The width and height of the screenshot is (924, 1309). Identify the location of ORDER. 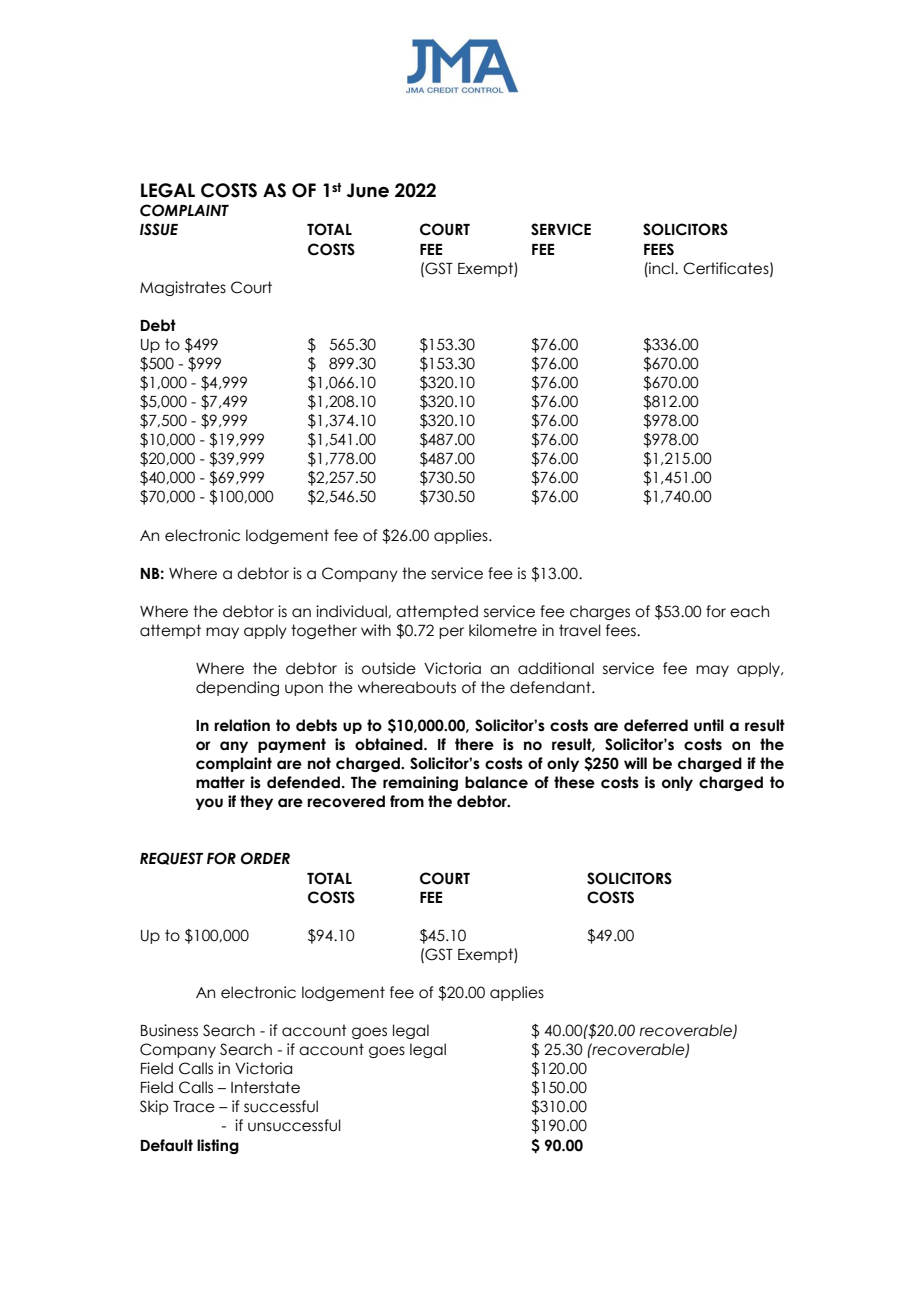
(265, 858).
